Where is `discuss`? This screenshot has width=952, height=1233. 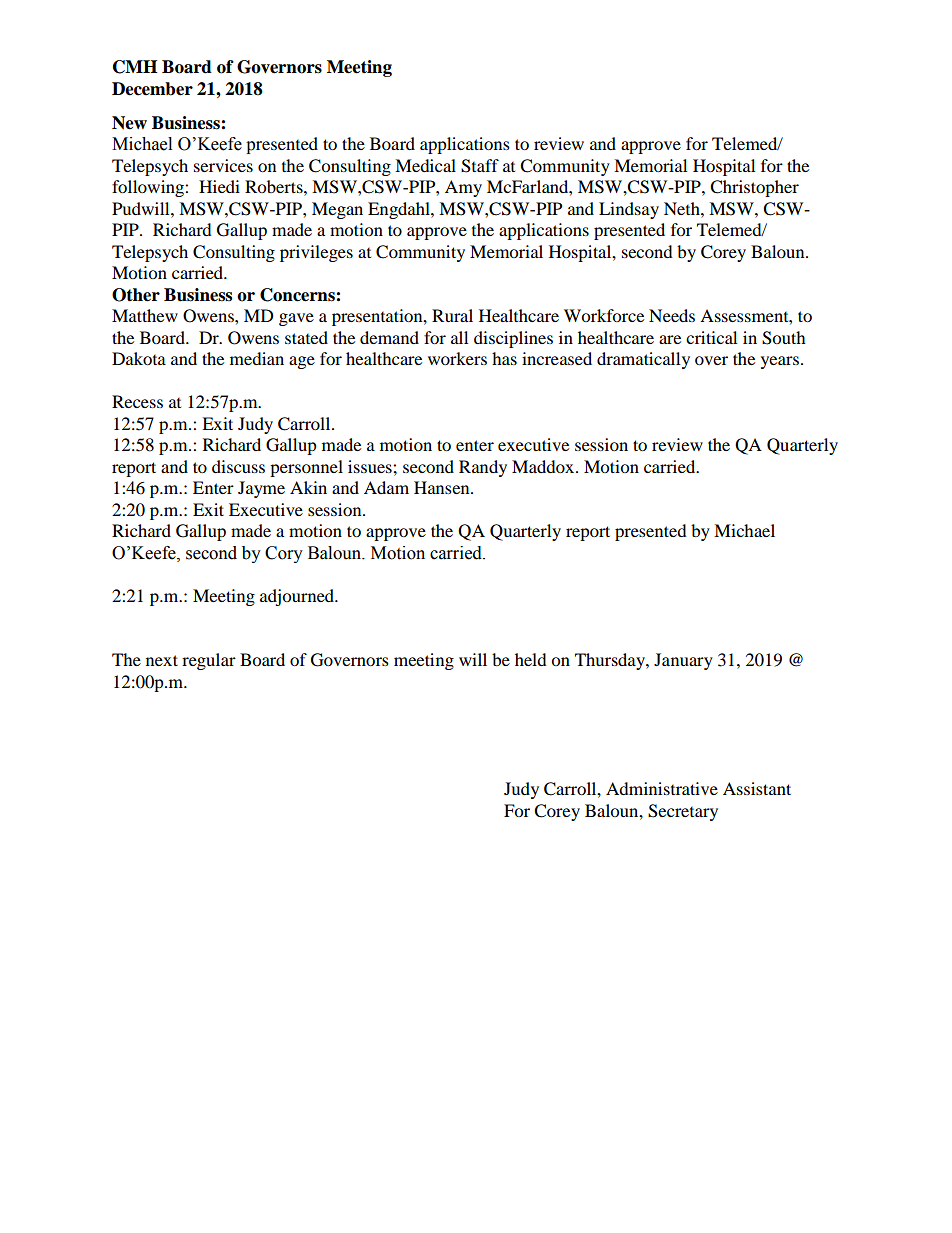 discuss is located at coordinates (238, 466).
